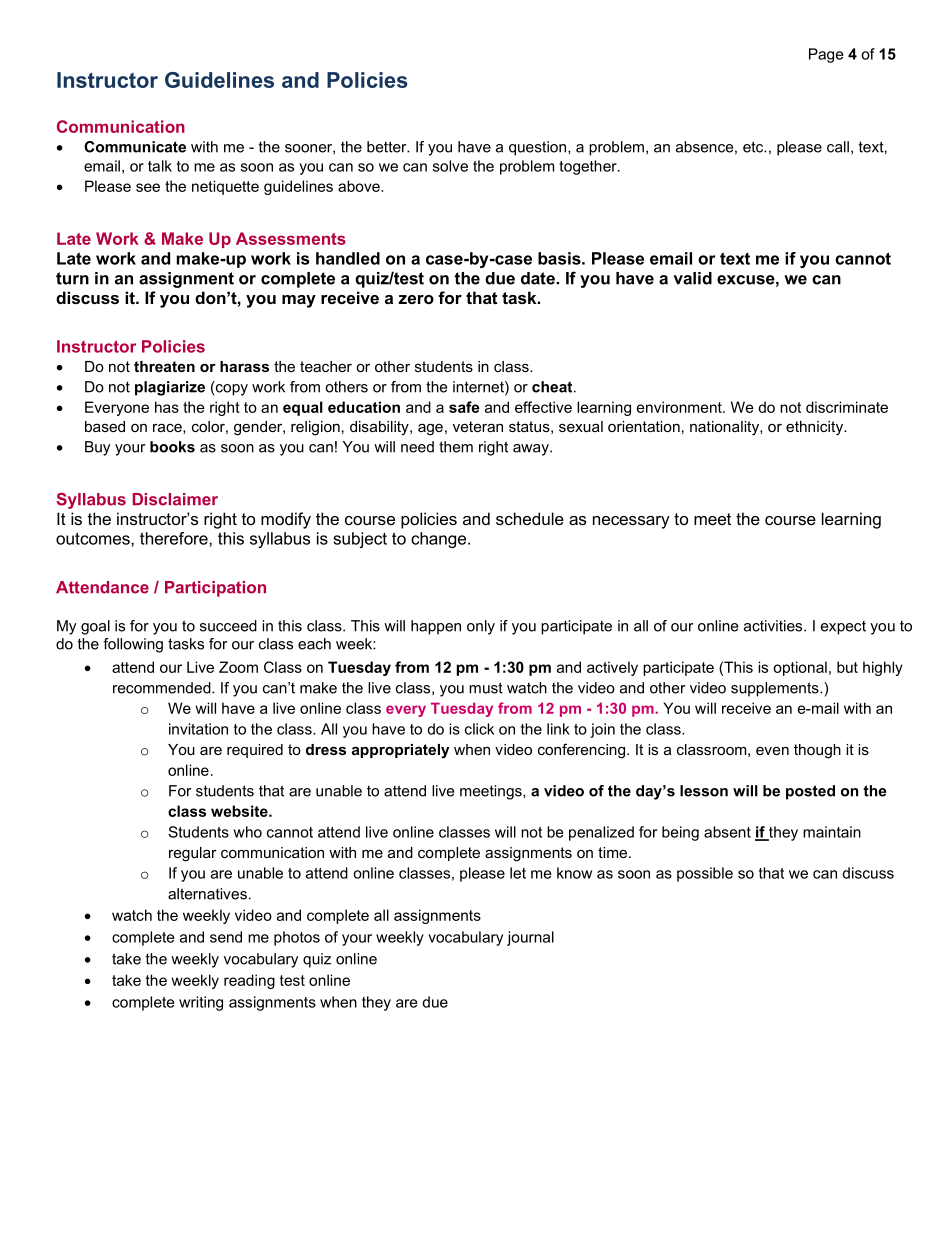 This screenshot has width=952, height=1233. I want to click on question, so click(537, 148).
